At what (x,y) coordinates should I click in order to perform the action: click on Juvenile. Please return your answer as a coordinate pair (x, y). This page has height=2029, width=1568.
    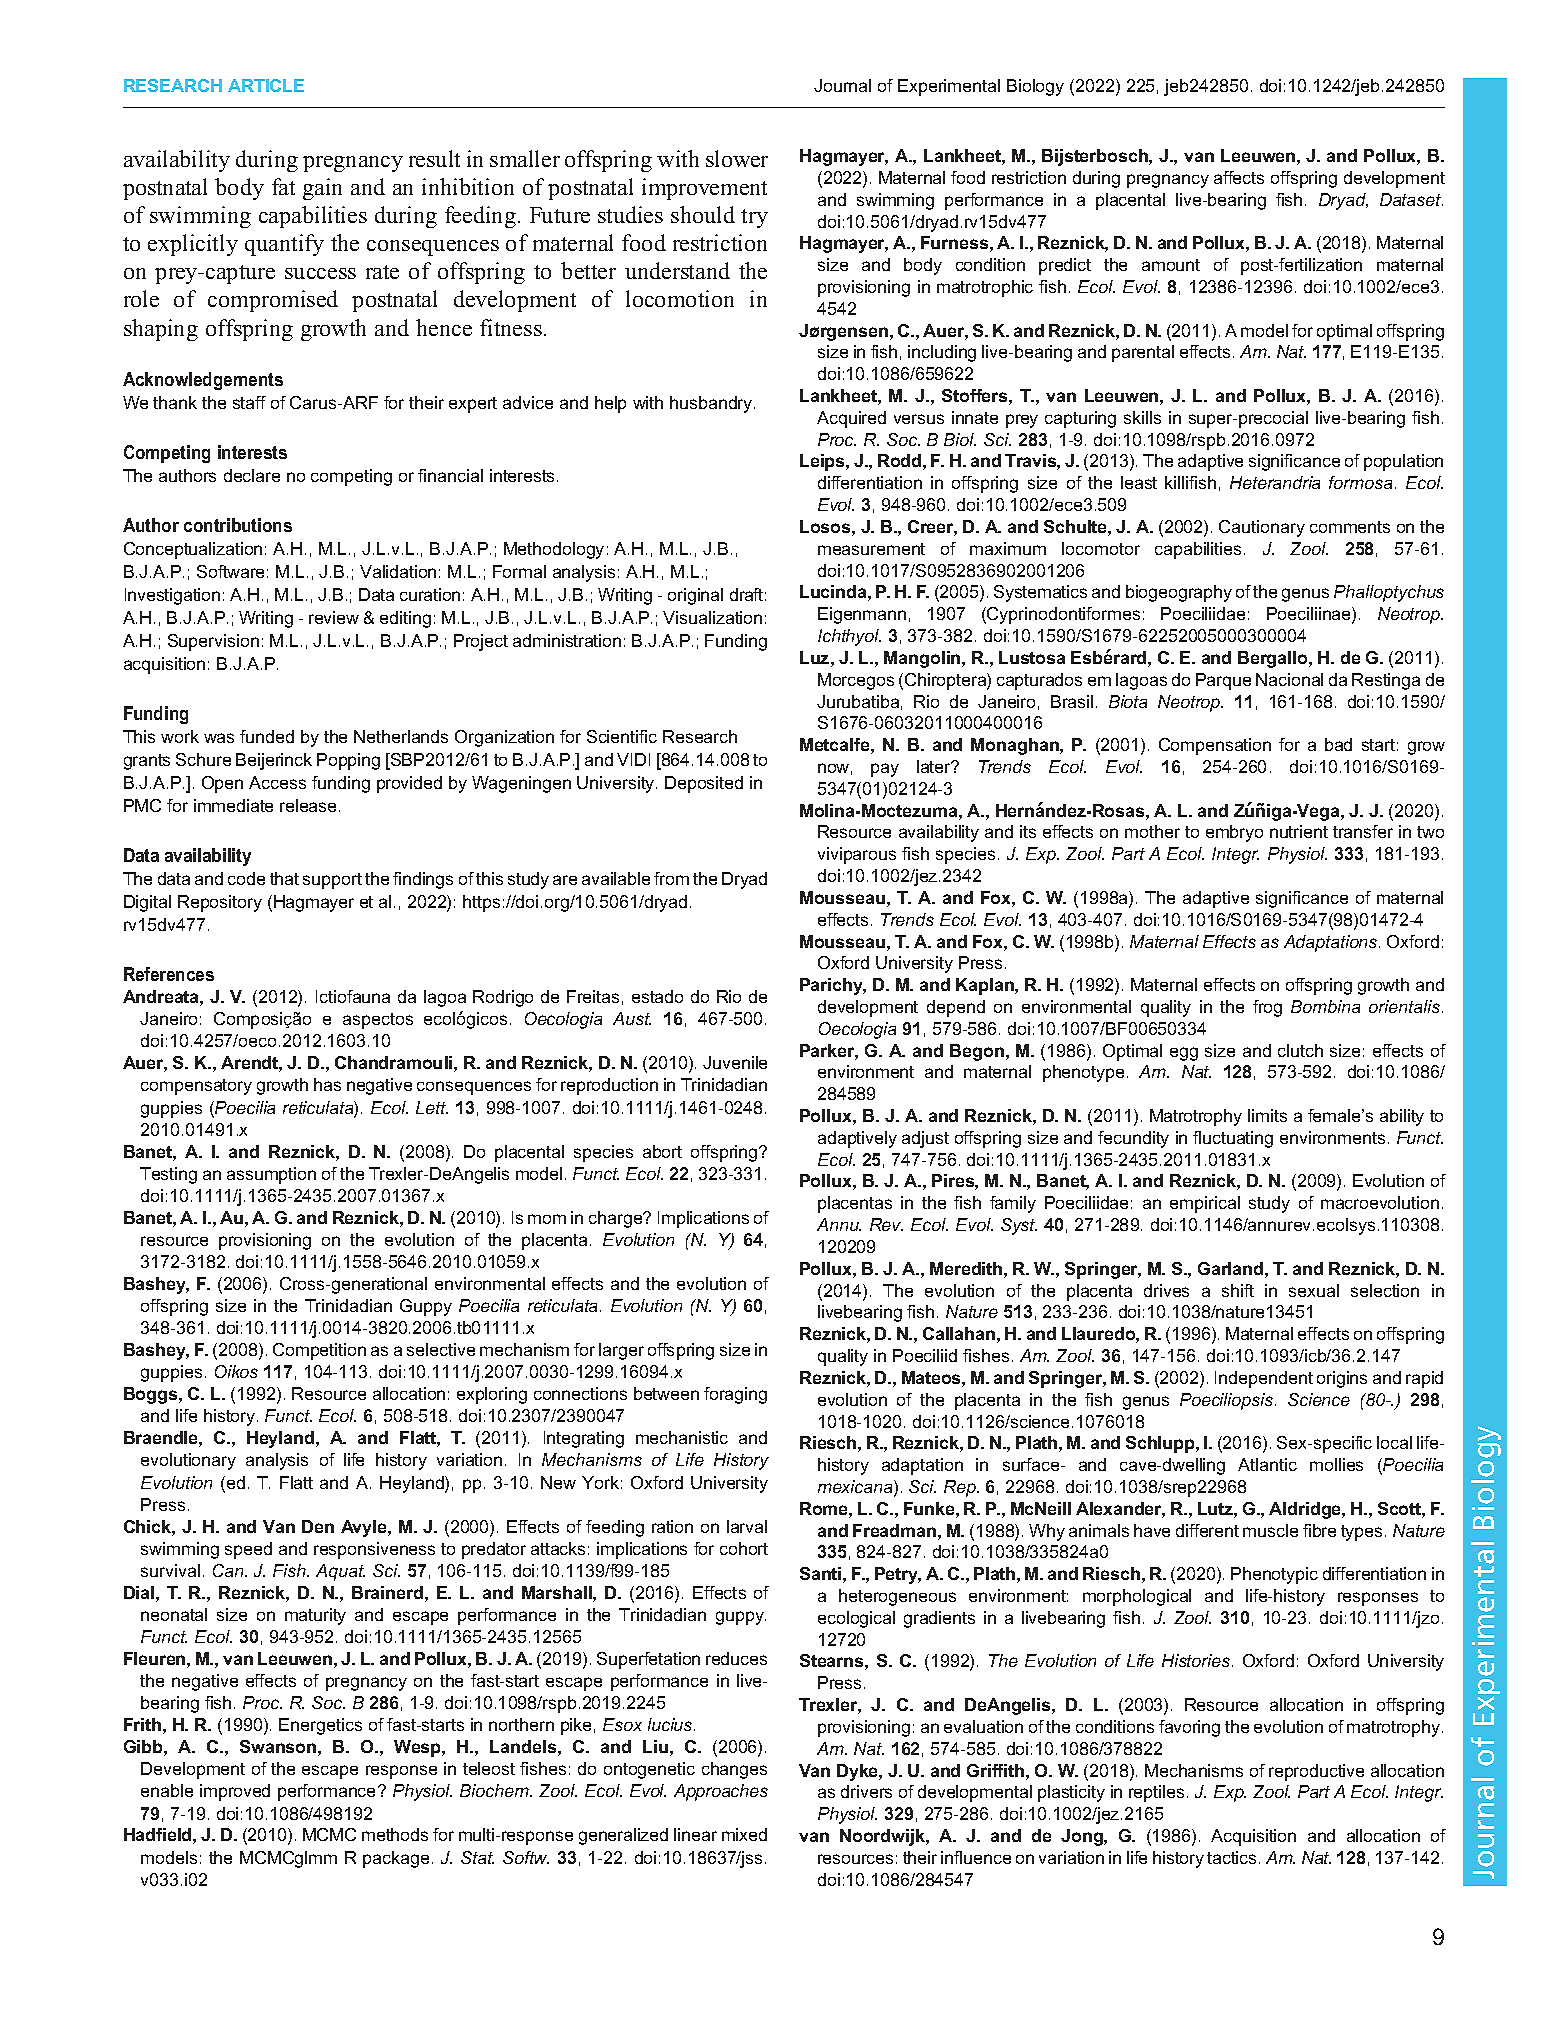
    Looking at the image, I should click on (735, 1062).
